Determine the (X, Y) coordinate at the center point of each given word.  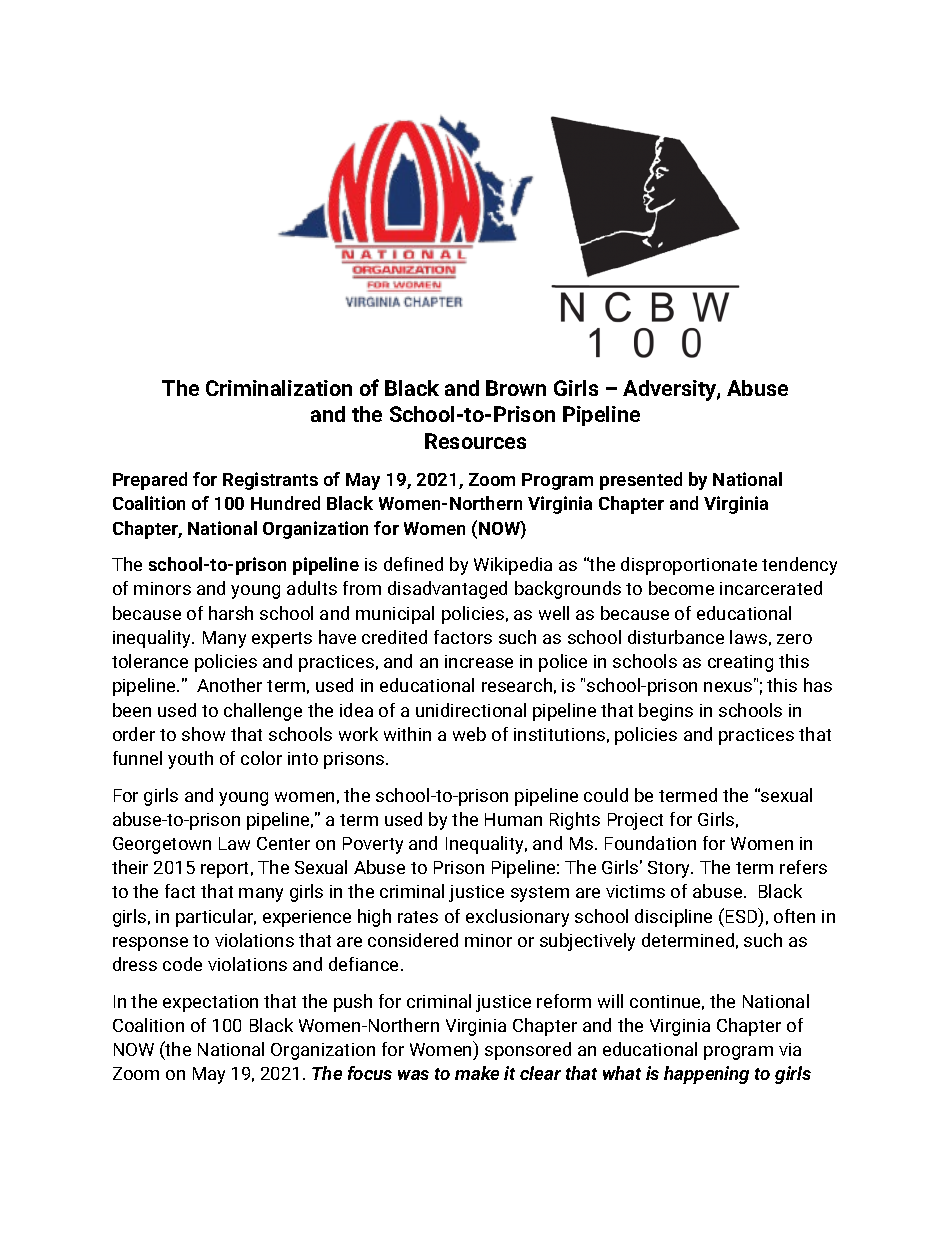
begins (666, 712)
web (469, 734)
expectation (210, 1003)
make (477, 1073)
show (203, 734)
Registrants (270, 481)
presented (641, 481)
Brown (516, 388)
